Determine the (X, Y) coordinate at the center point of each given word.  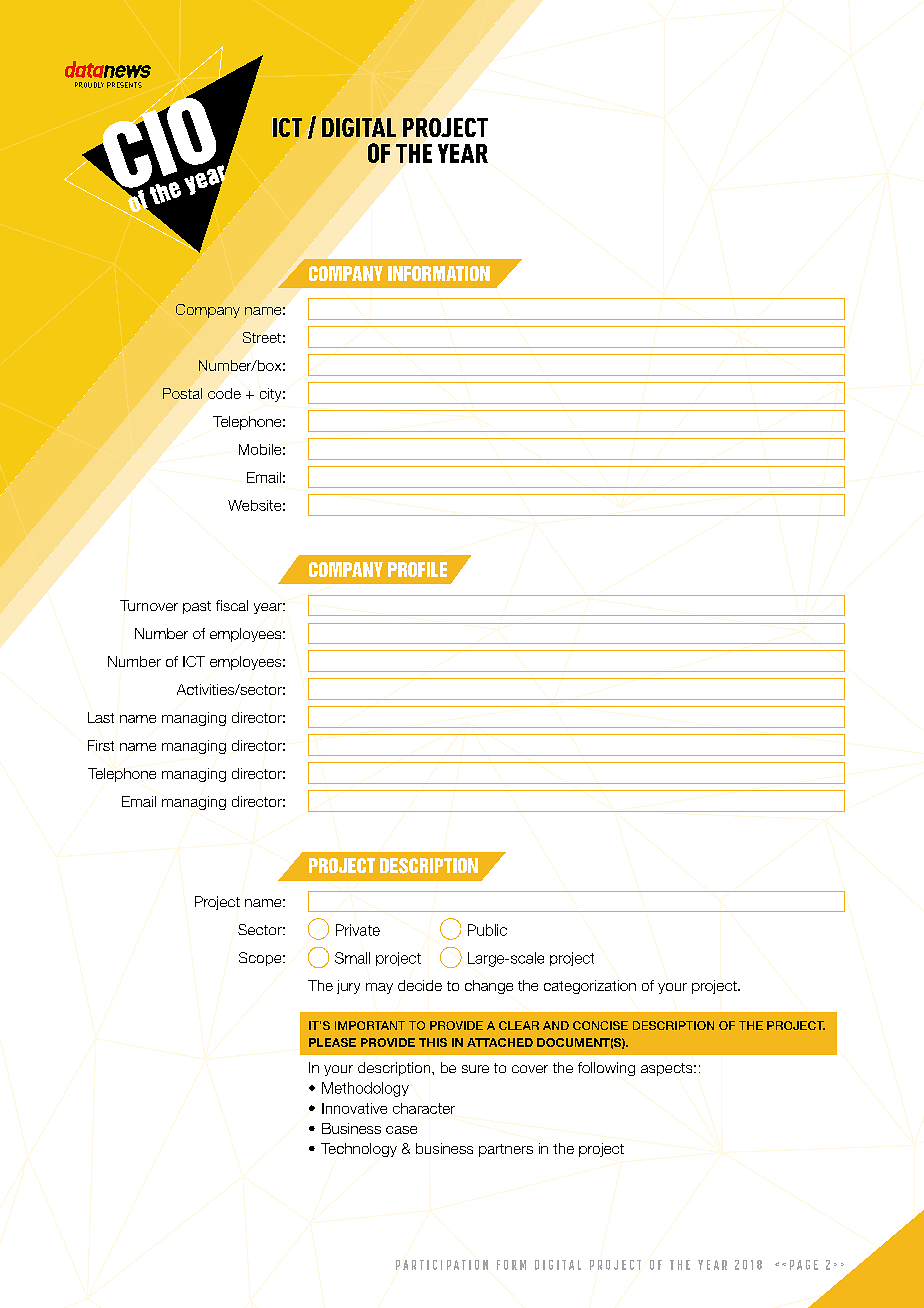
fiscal (232, 605)
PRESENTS (124, 85)
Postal (182, 394)
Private (358, 930)
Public (487, 930)
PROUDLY (89, 85)
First (101, 745)
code (224, 393)
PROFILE (417, 569)
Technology (359, 1150)
